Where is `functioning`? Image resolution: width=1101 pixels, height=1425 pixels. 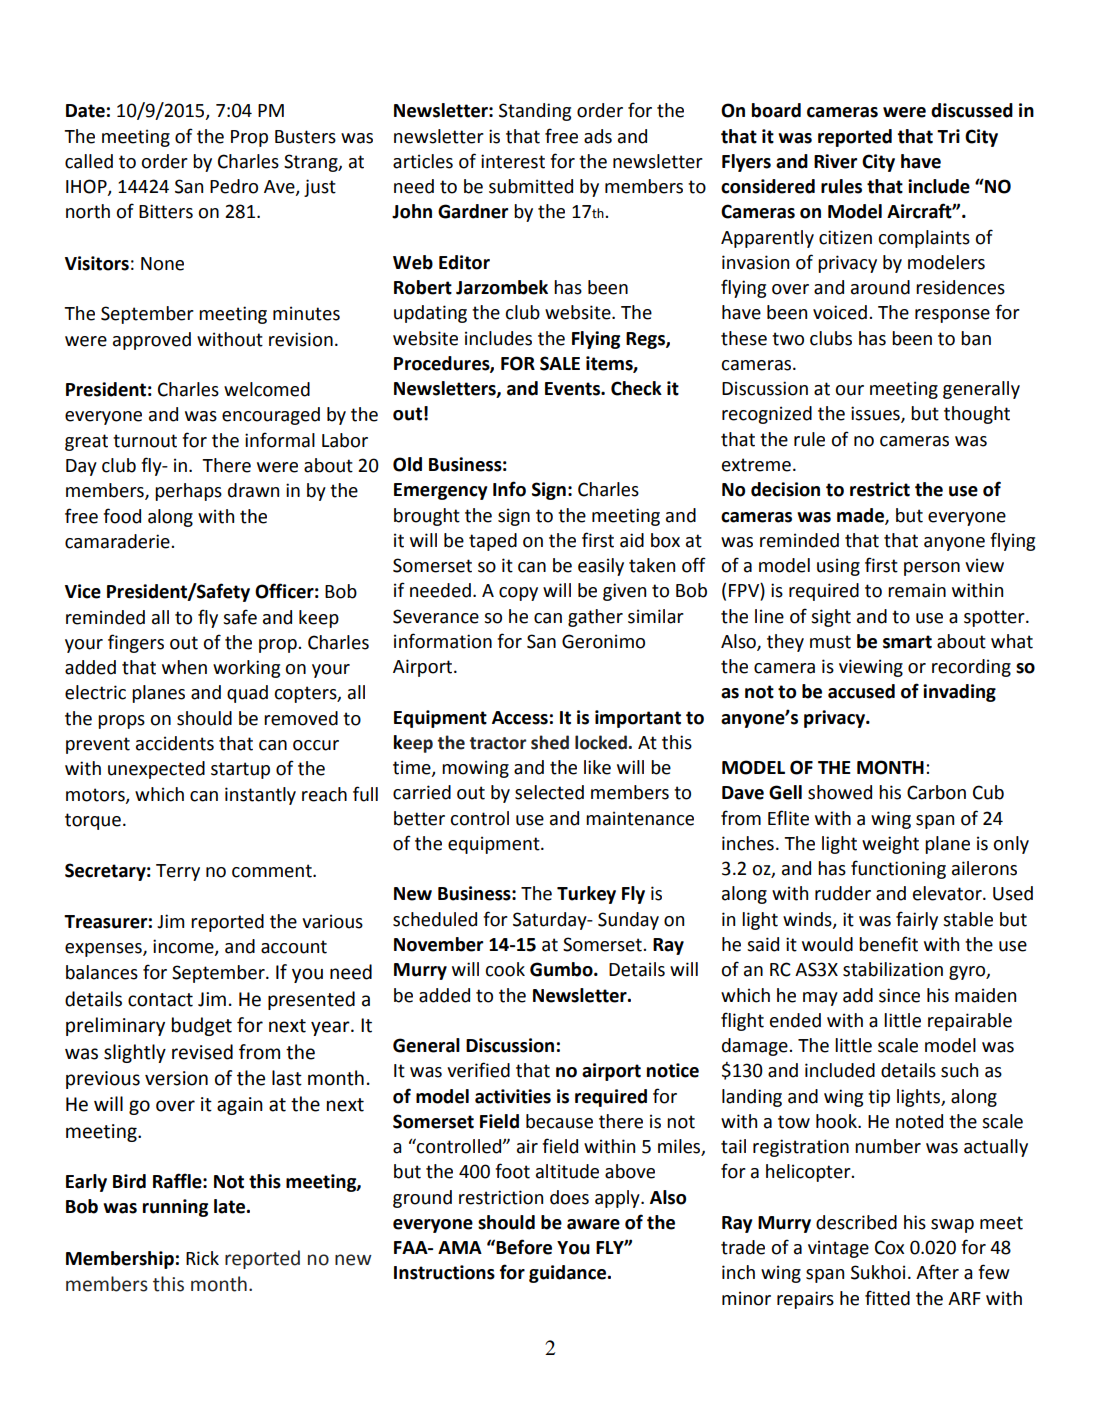
functioning is located at coordinates (898, 869).
